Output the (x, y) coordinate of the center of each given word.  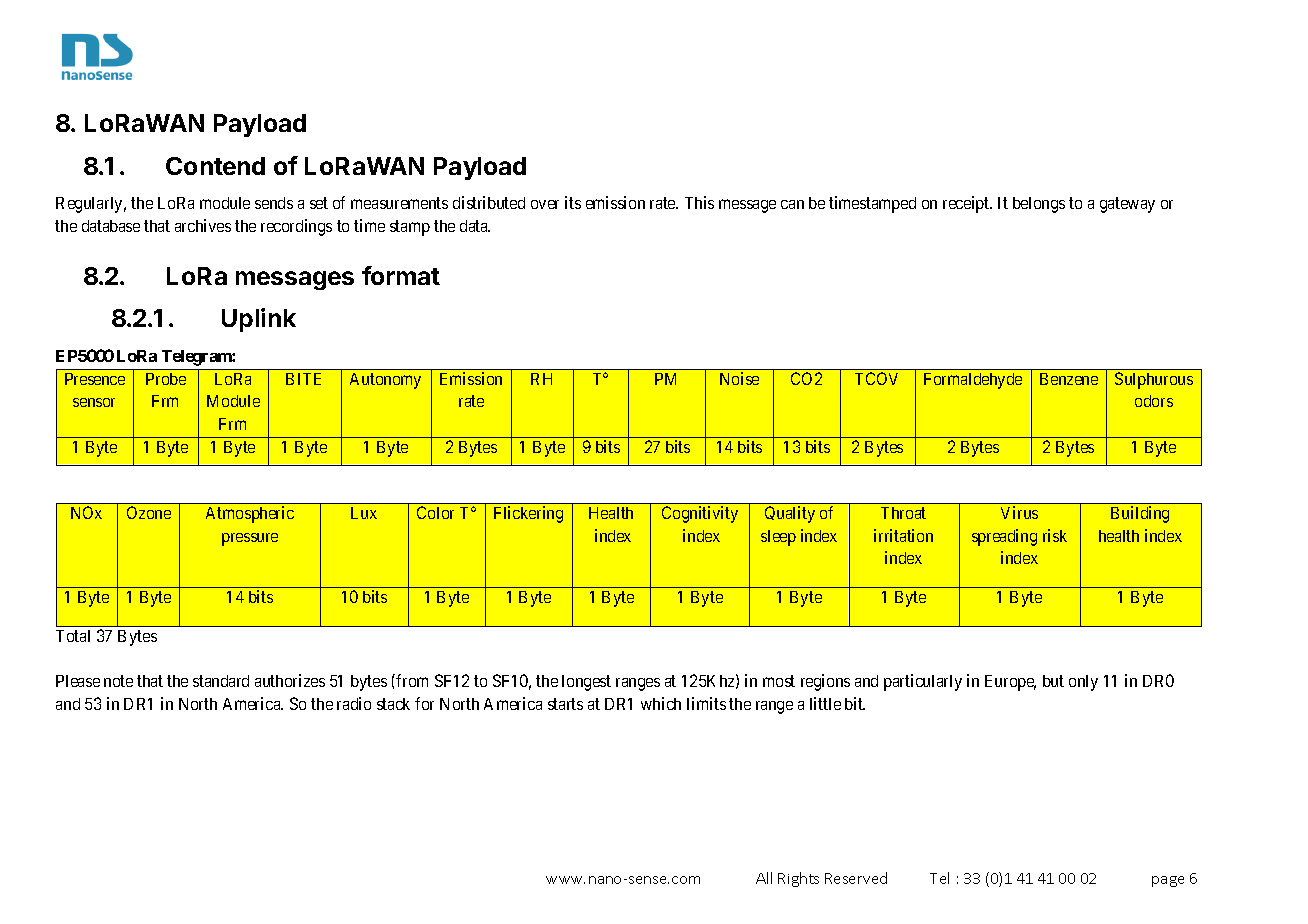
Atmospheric (250, 514)
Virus (1019, 512)
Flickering (528, 514)
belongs (1039, 205)
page (1168, 881)
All (764, 878)
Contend (215, 166)
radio (354, 703)
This (699, 202)
